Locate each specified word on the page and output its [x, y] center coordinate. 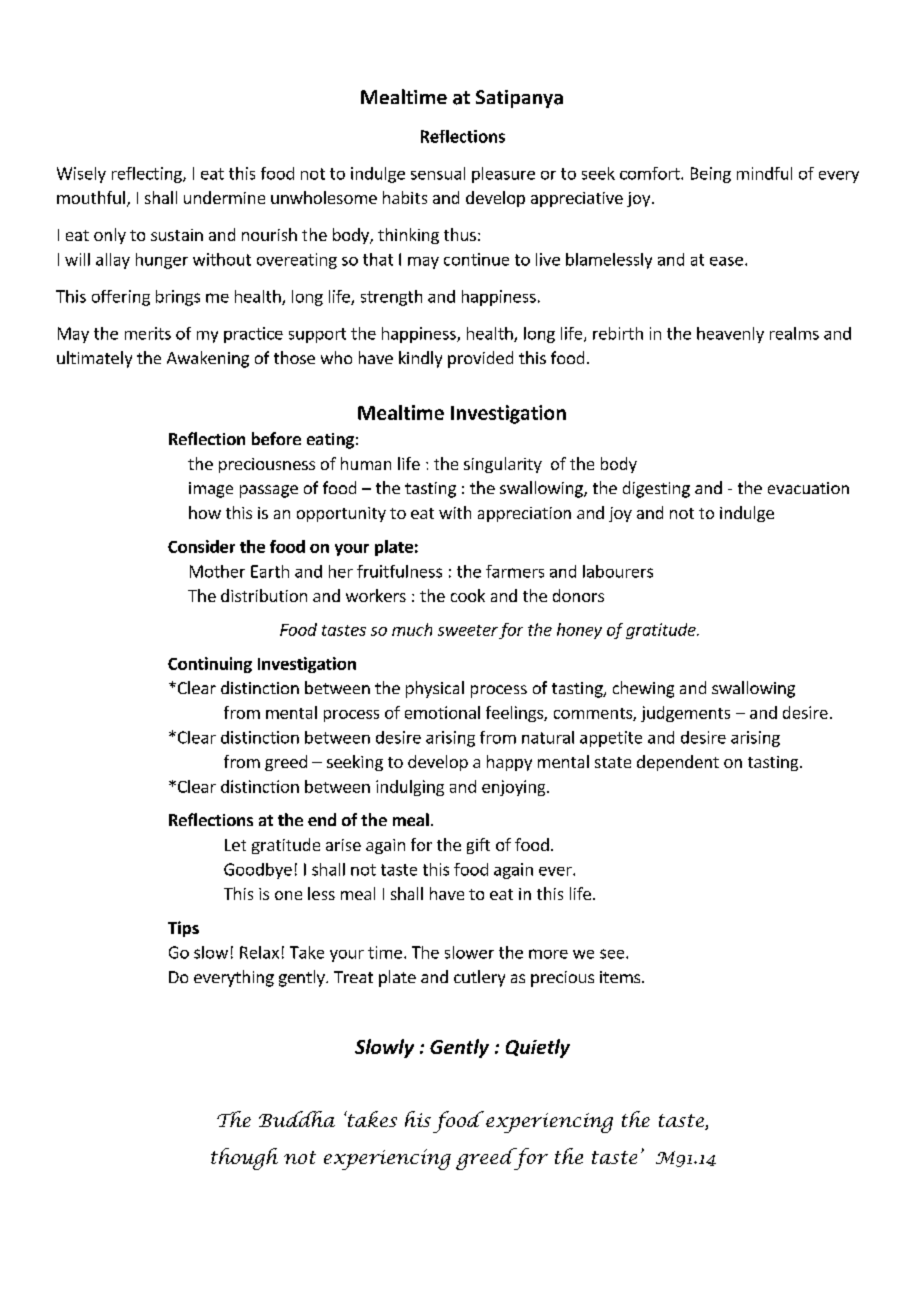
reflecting [148, 175]
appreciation [524, 514]
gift [478, 846]
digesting [656, 489]
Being [711, 175]
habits [405, 197]
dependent [678, 763]
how [205, 512]
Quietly [538, 1048]
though [244, 1159]
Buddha [297, 1119]
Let [235, 845]
